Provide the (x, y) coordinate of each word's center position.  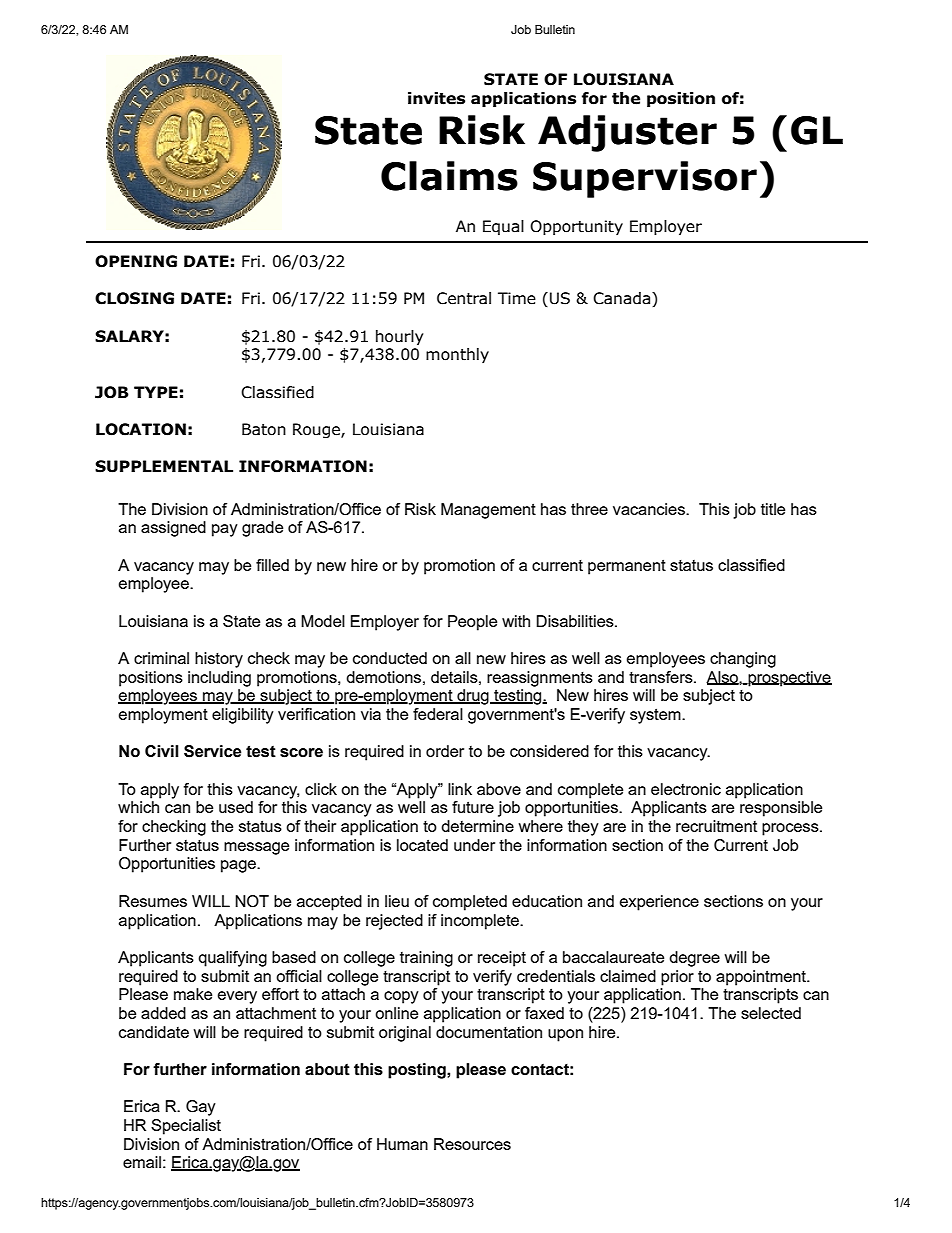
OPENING (136, 261)
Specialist (186, 1127)
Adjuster (627, 133)
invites (436, 98)
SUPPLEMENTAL (164, 466)
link (460, 789)
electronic (686, 789)
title (773, 509)
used (236, 807)
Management (488, 511)
